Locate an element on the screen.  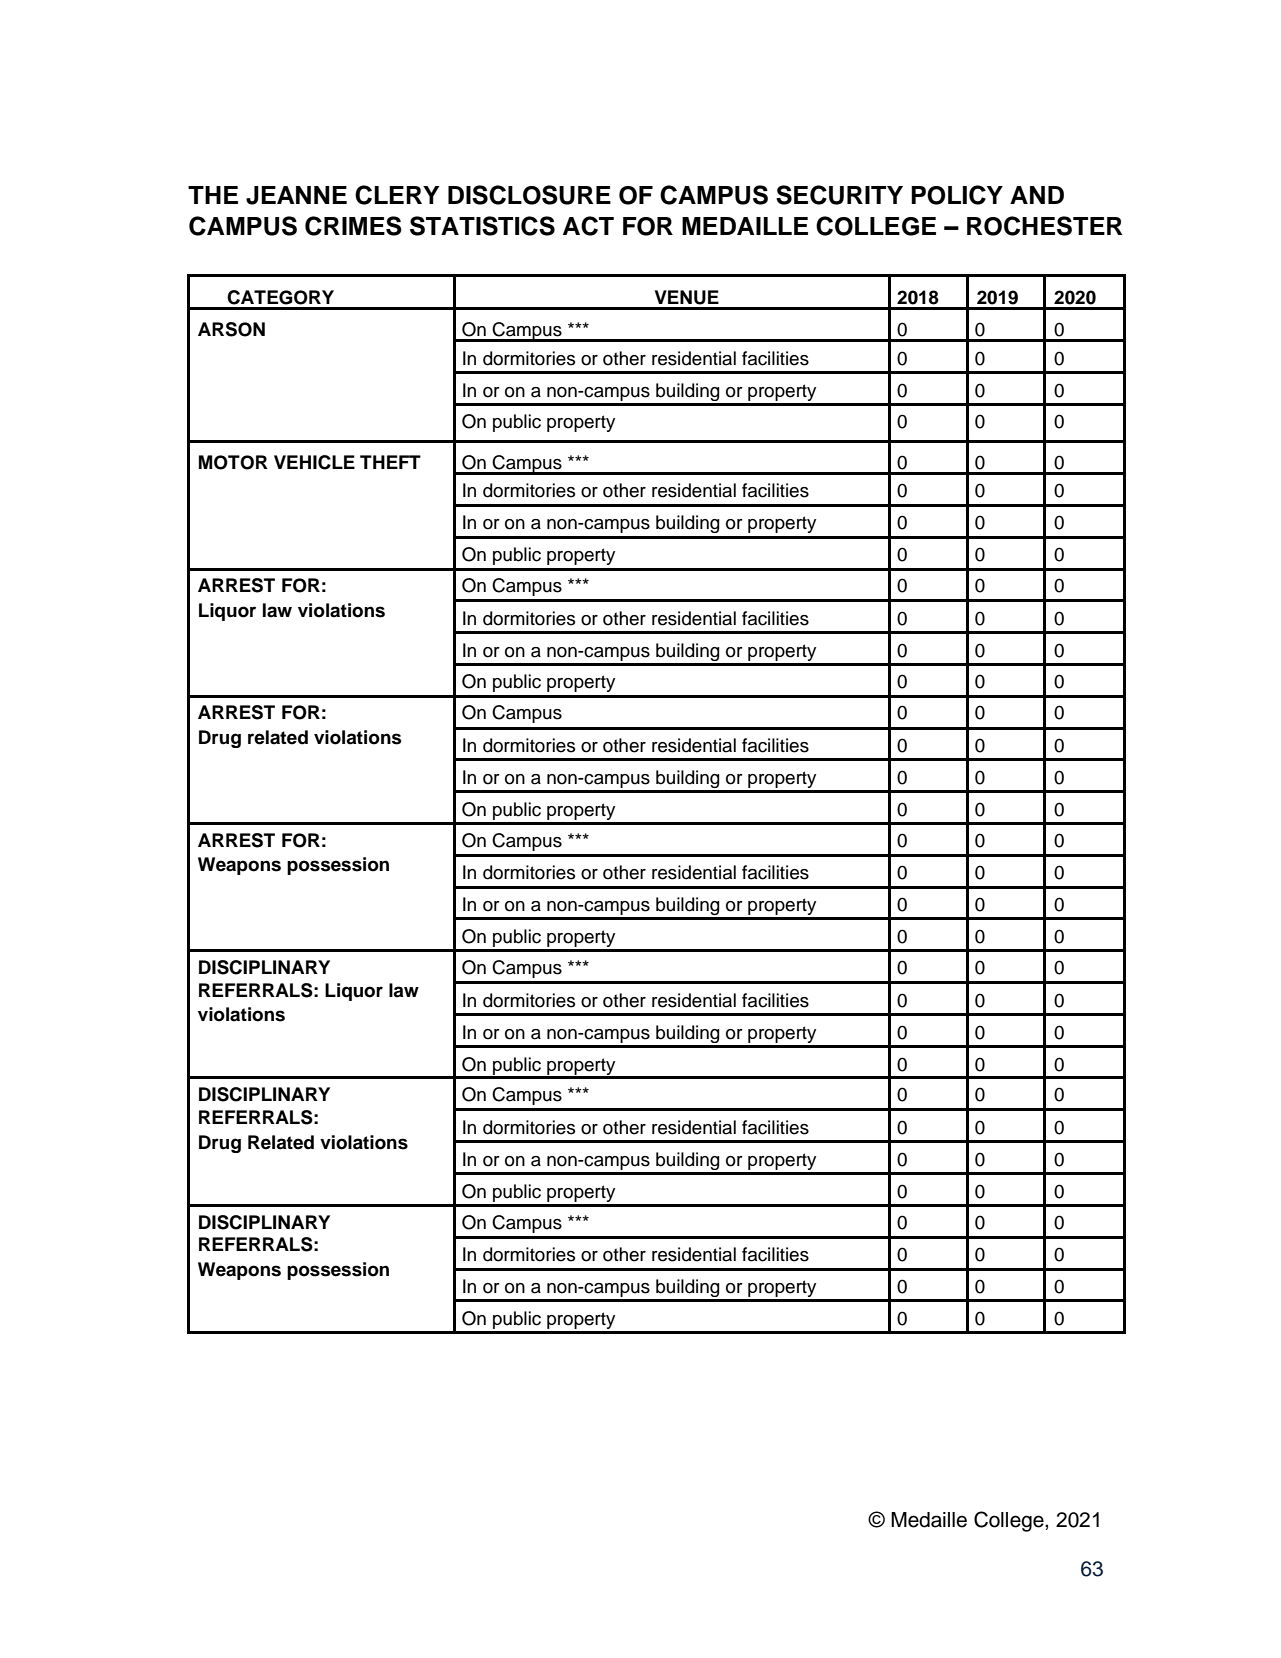
ACT is located at coordinates (588, 226).
